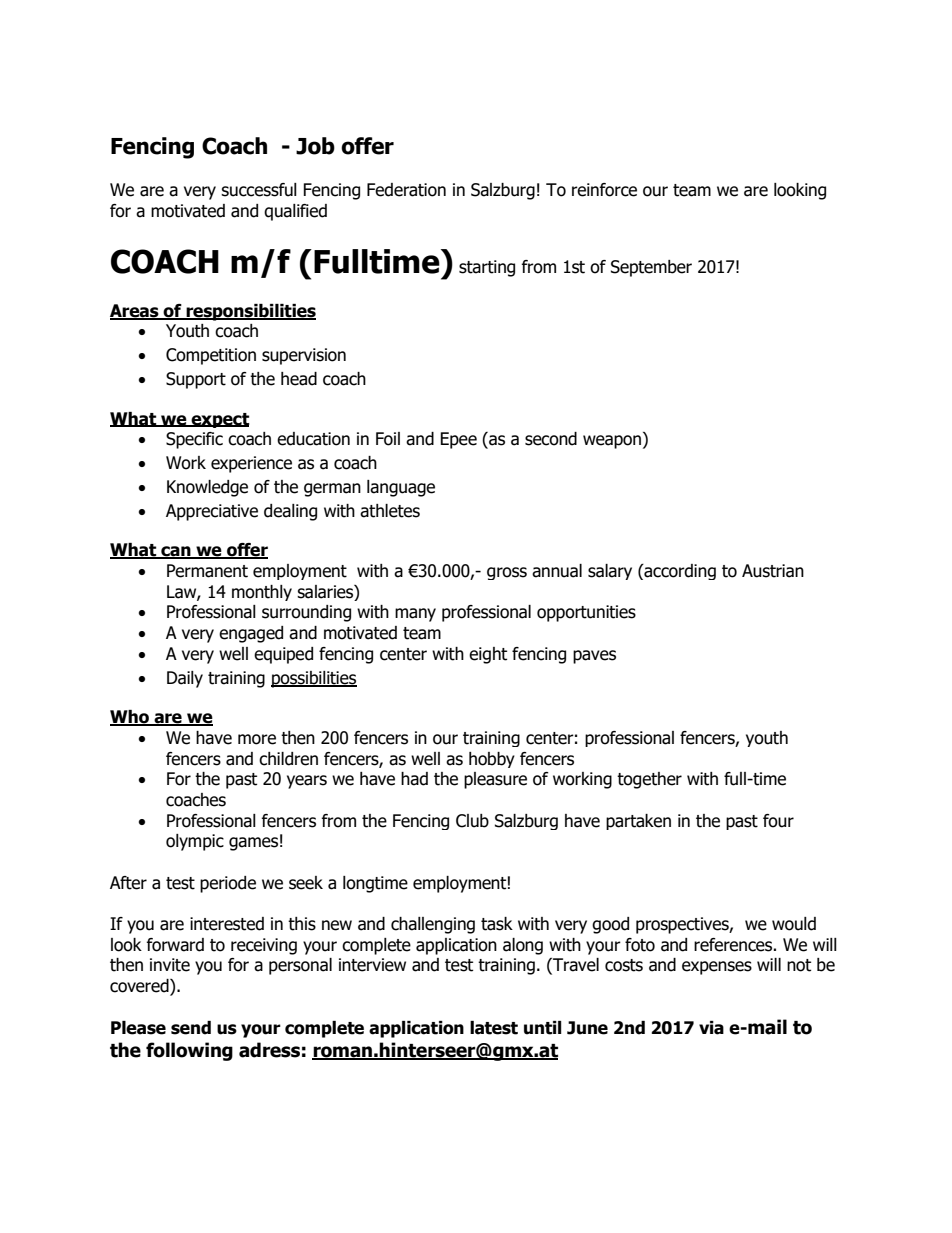  Describe the element at coordinates (191, 1028) in the document. I see `send` at that location.
